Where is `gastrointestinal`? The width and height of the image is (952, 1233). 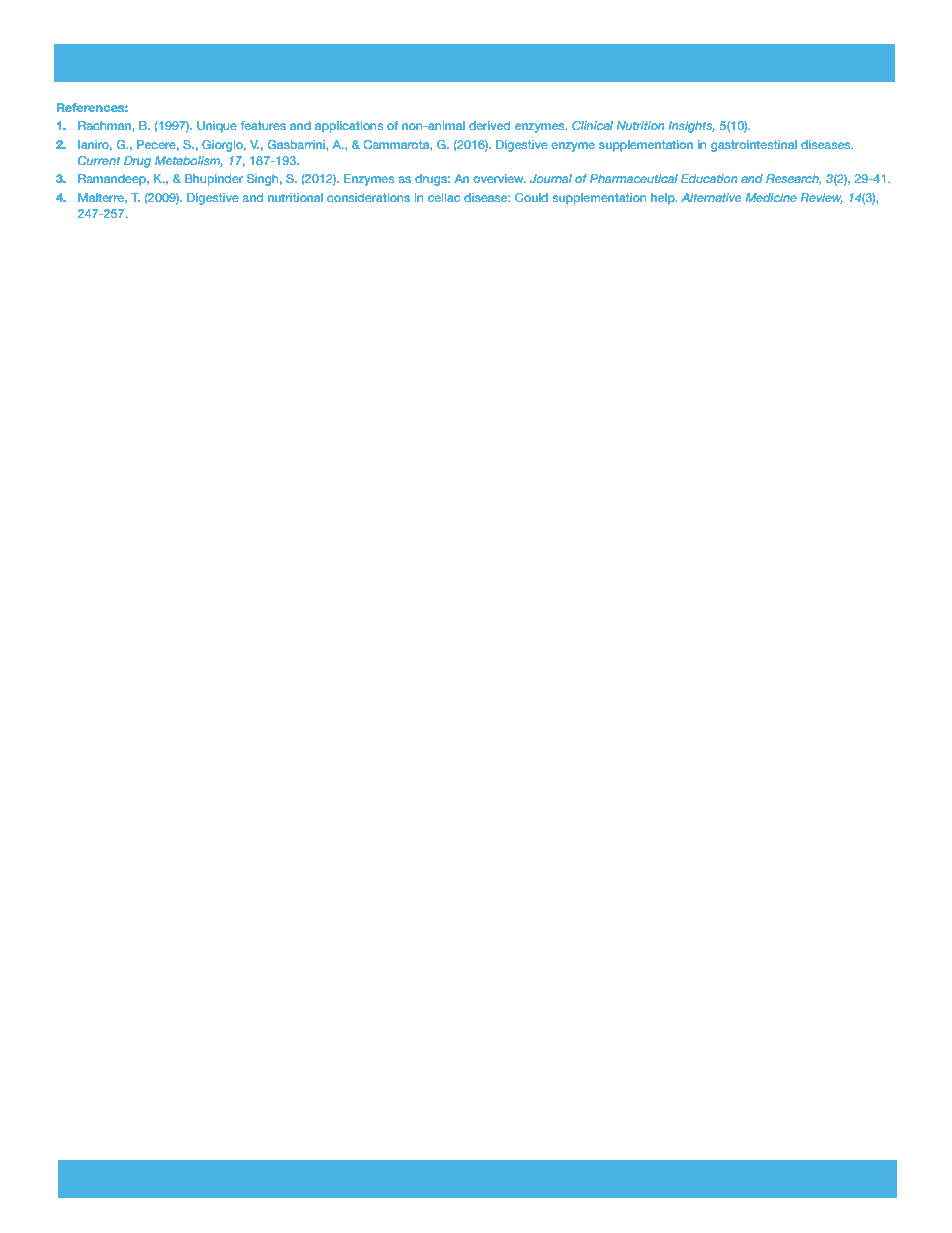 gastrointestinal is located at coordinates (754, 146).
